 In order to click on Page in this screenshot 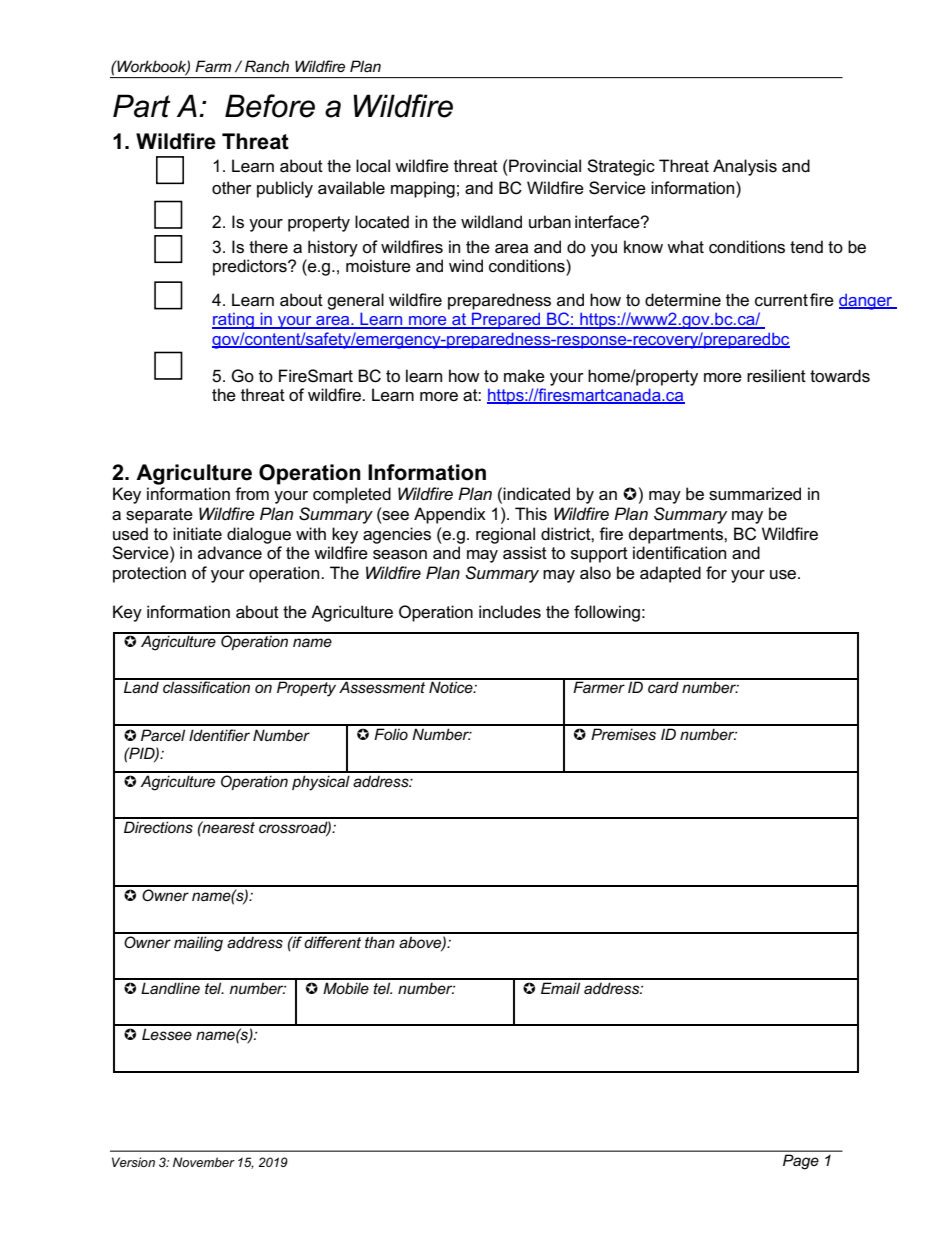, I will do `click(800, 1162)`.
